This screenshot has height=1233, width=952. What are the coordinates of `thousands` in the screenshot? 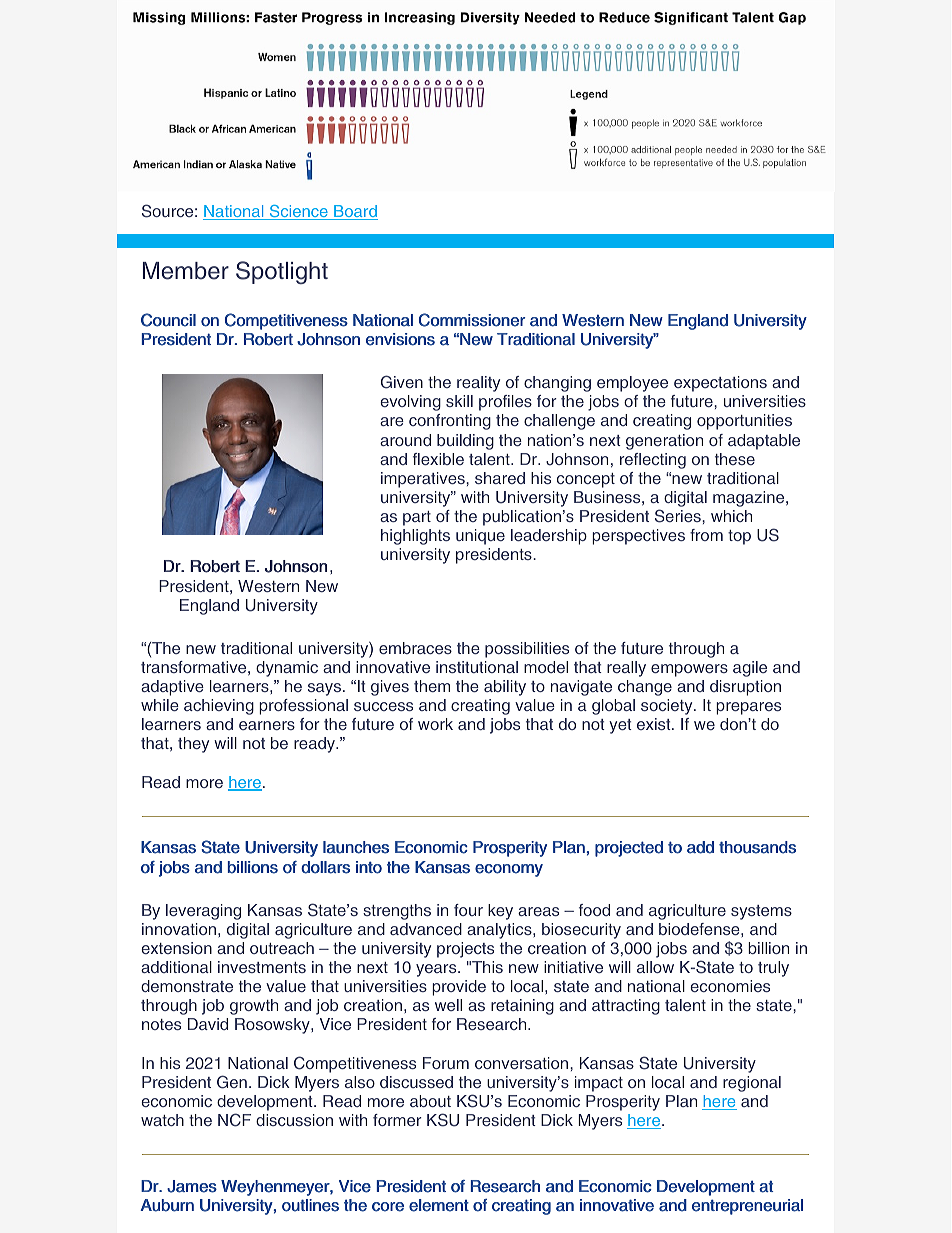 It's located at (757, 847).
